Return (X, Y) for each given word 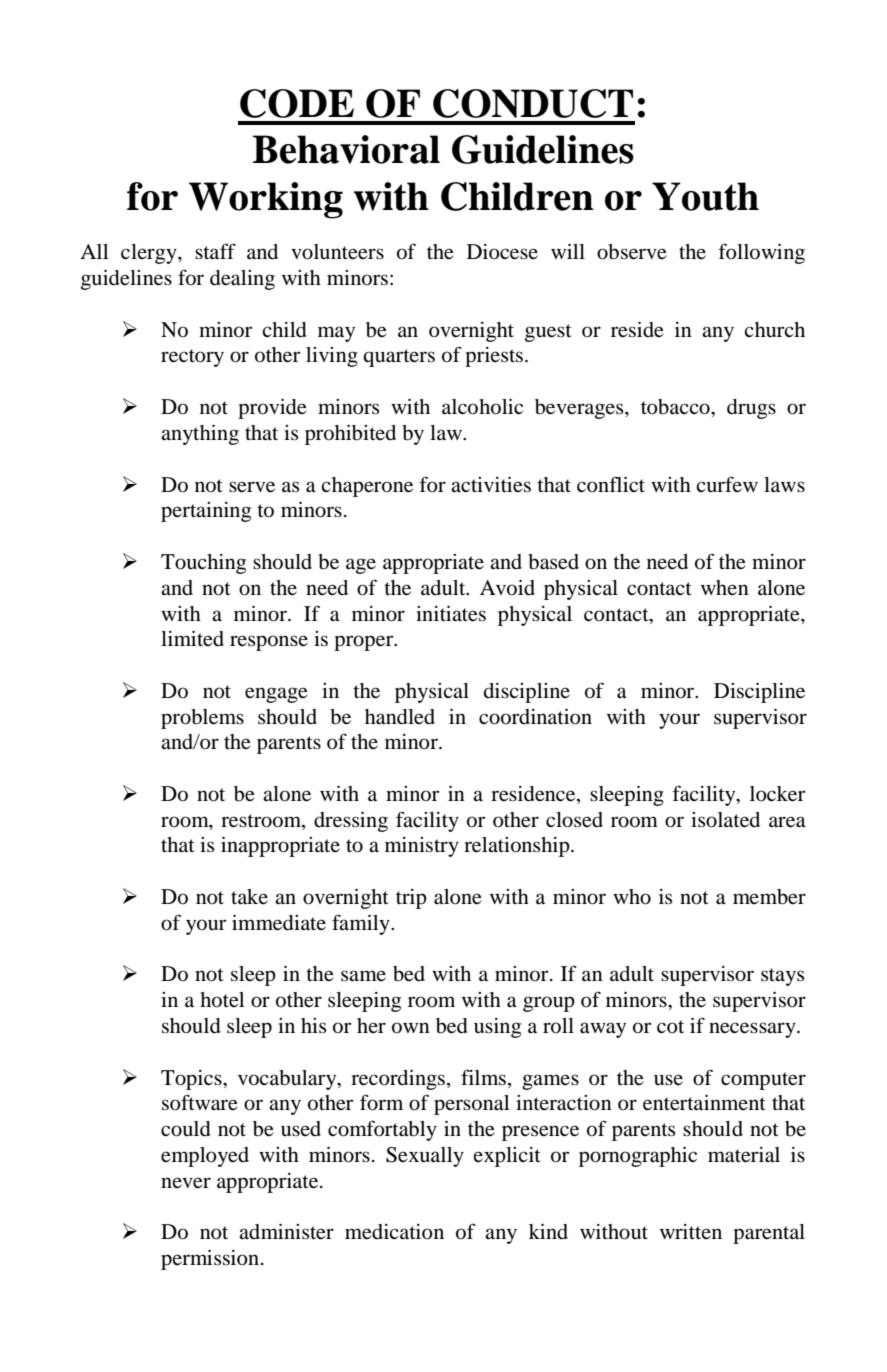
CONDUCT (533, 103)
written (691, 1231)
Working (266, 200)
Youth (705, 196)
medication (394, 1232)
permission (211, 1260)
